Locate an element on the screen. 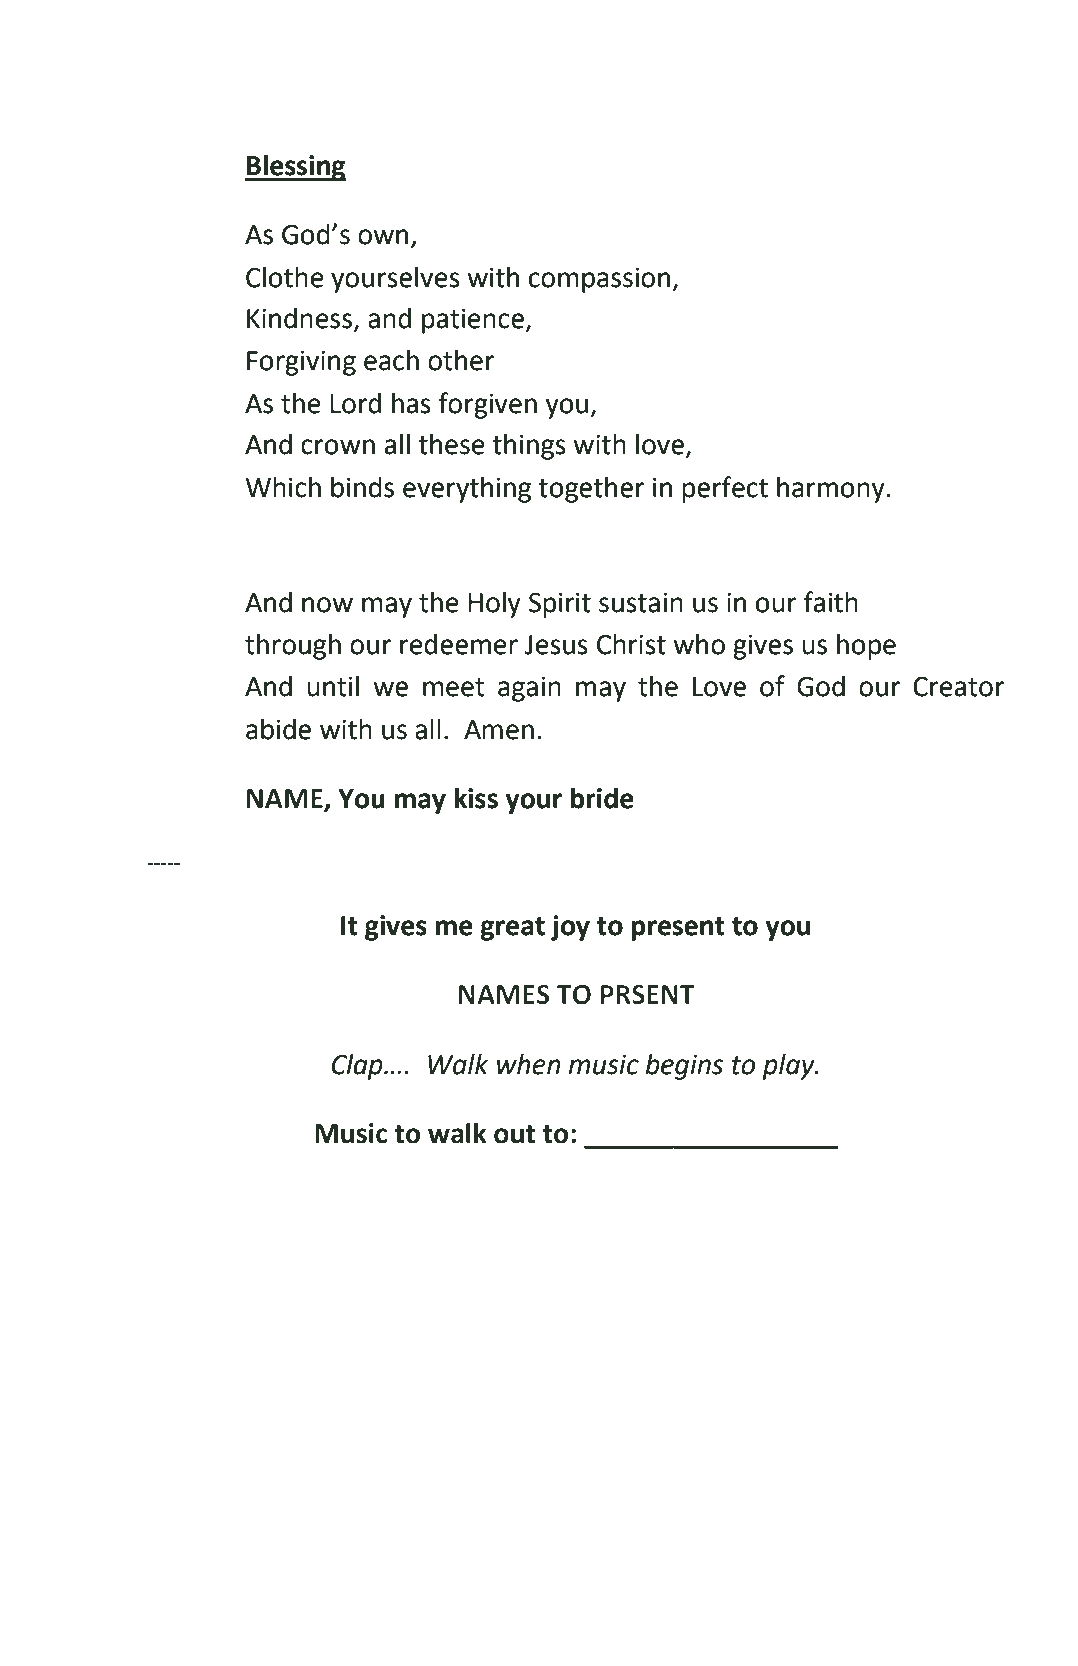 This screenshot has width=1078, height=1666. until is located at coordinates (333, 686).
